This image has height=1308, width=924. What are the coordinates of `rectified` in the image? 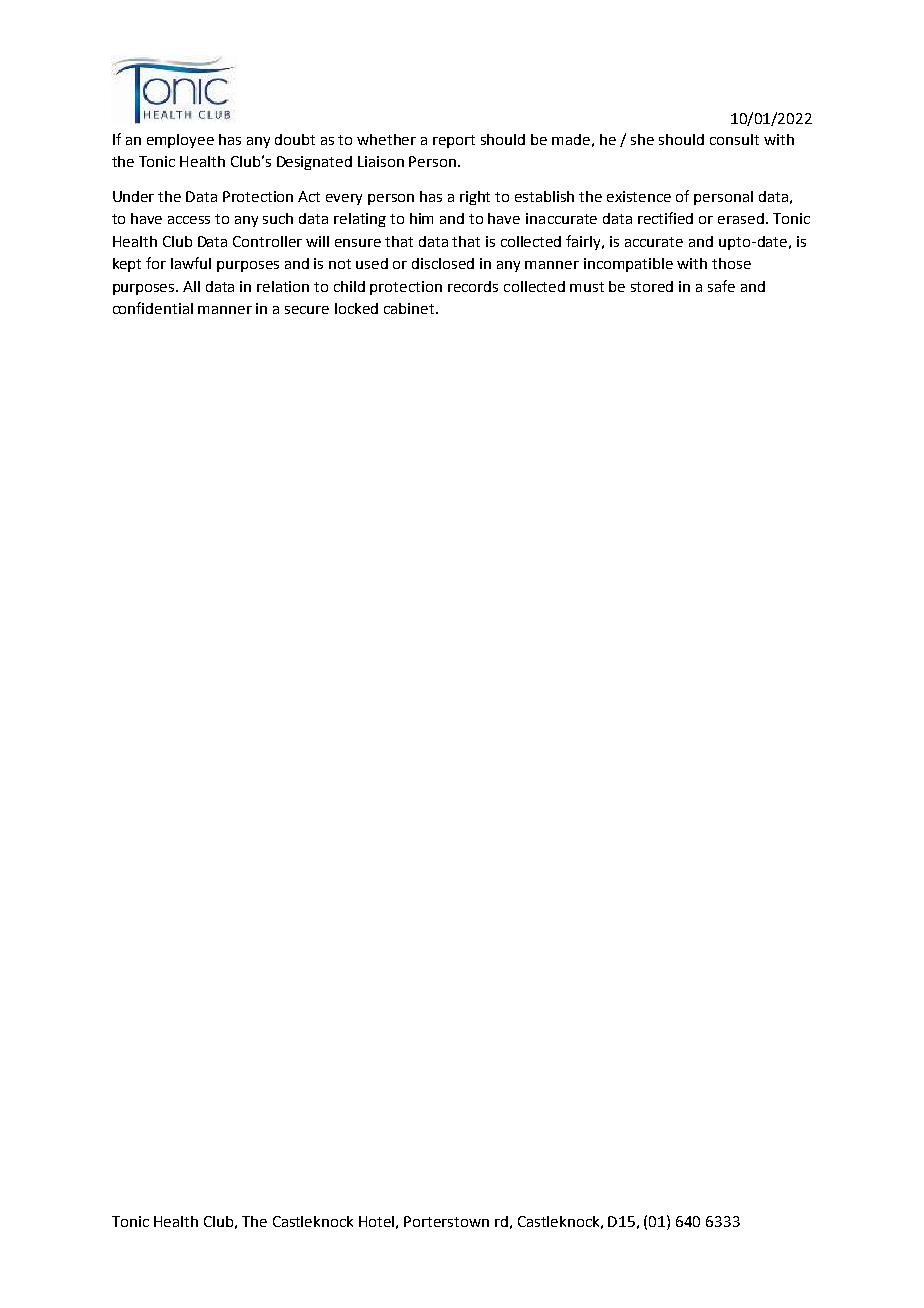 It's located at (665, 218).
